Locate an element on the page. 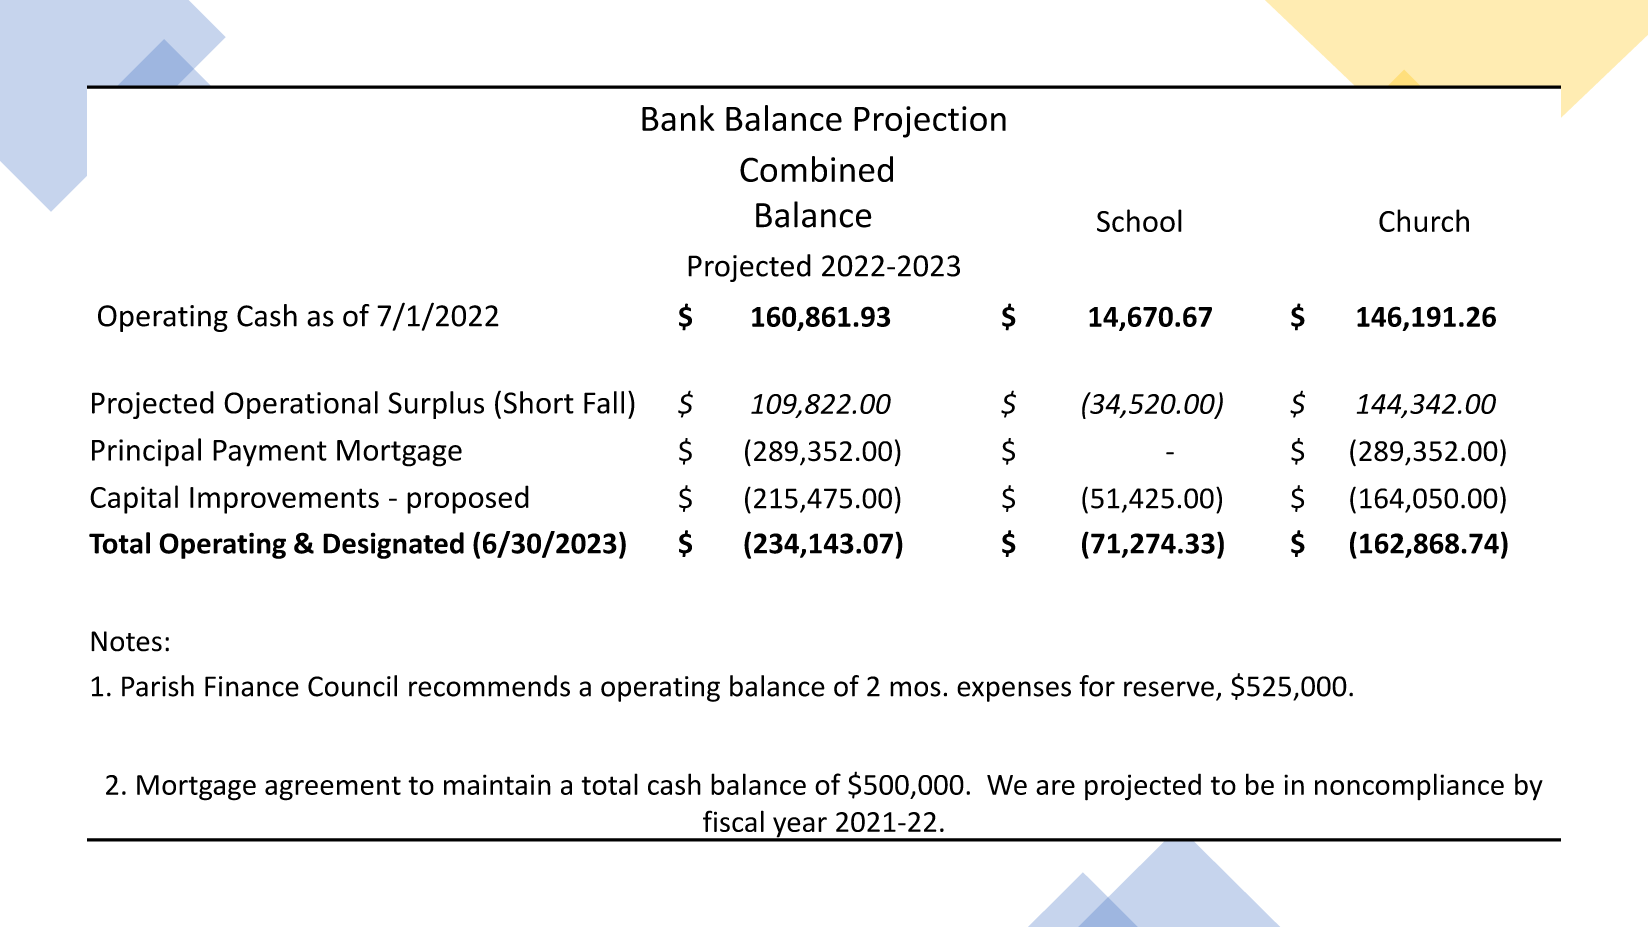 The width and height of the document is (1648, 927). proposed is located at coordinates (468, 499).
